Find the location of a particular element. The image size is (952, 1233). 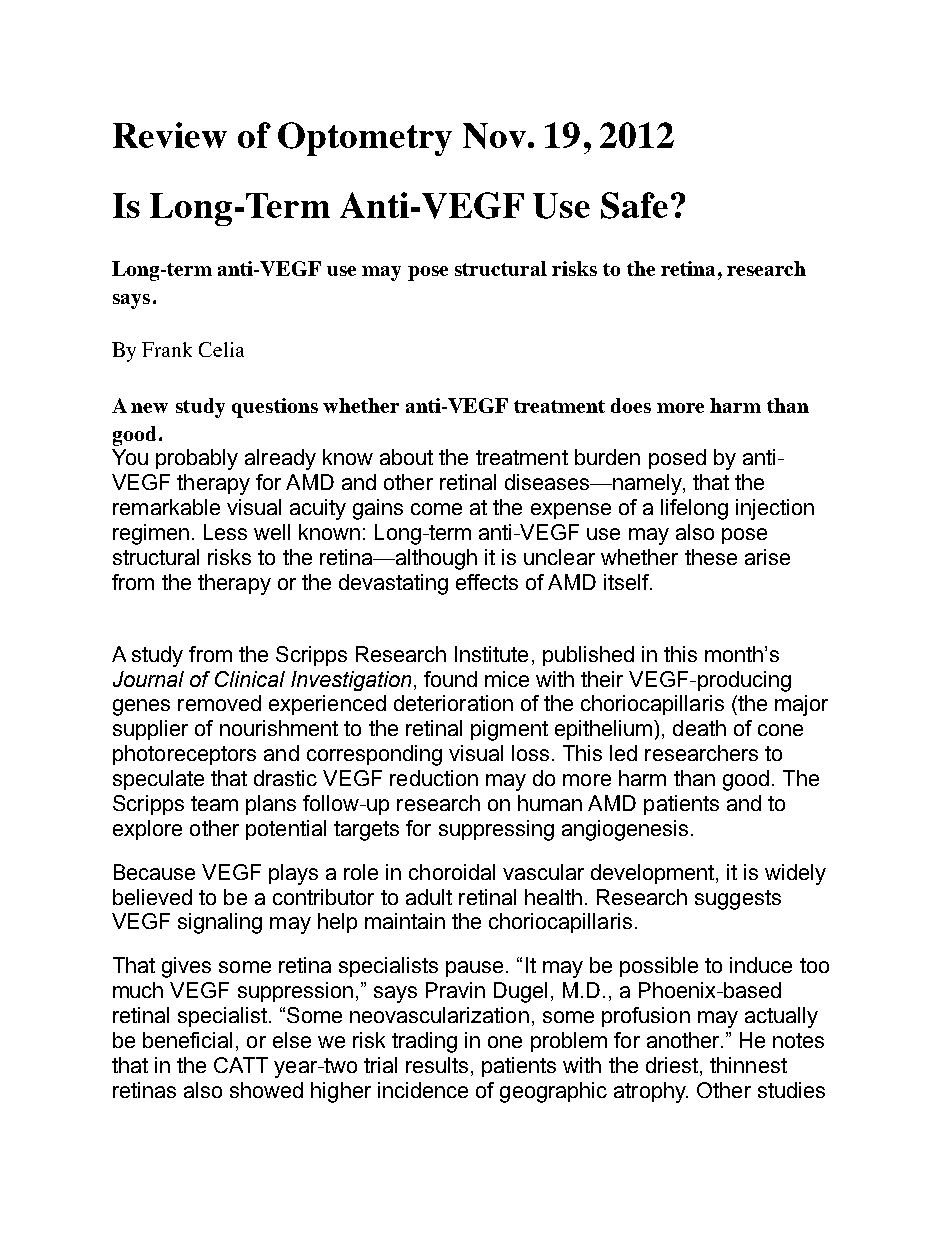

team is located at coordinates (214, 803).
